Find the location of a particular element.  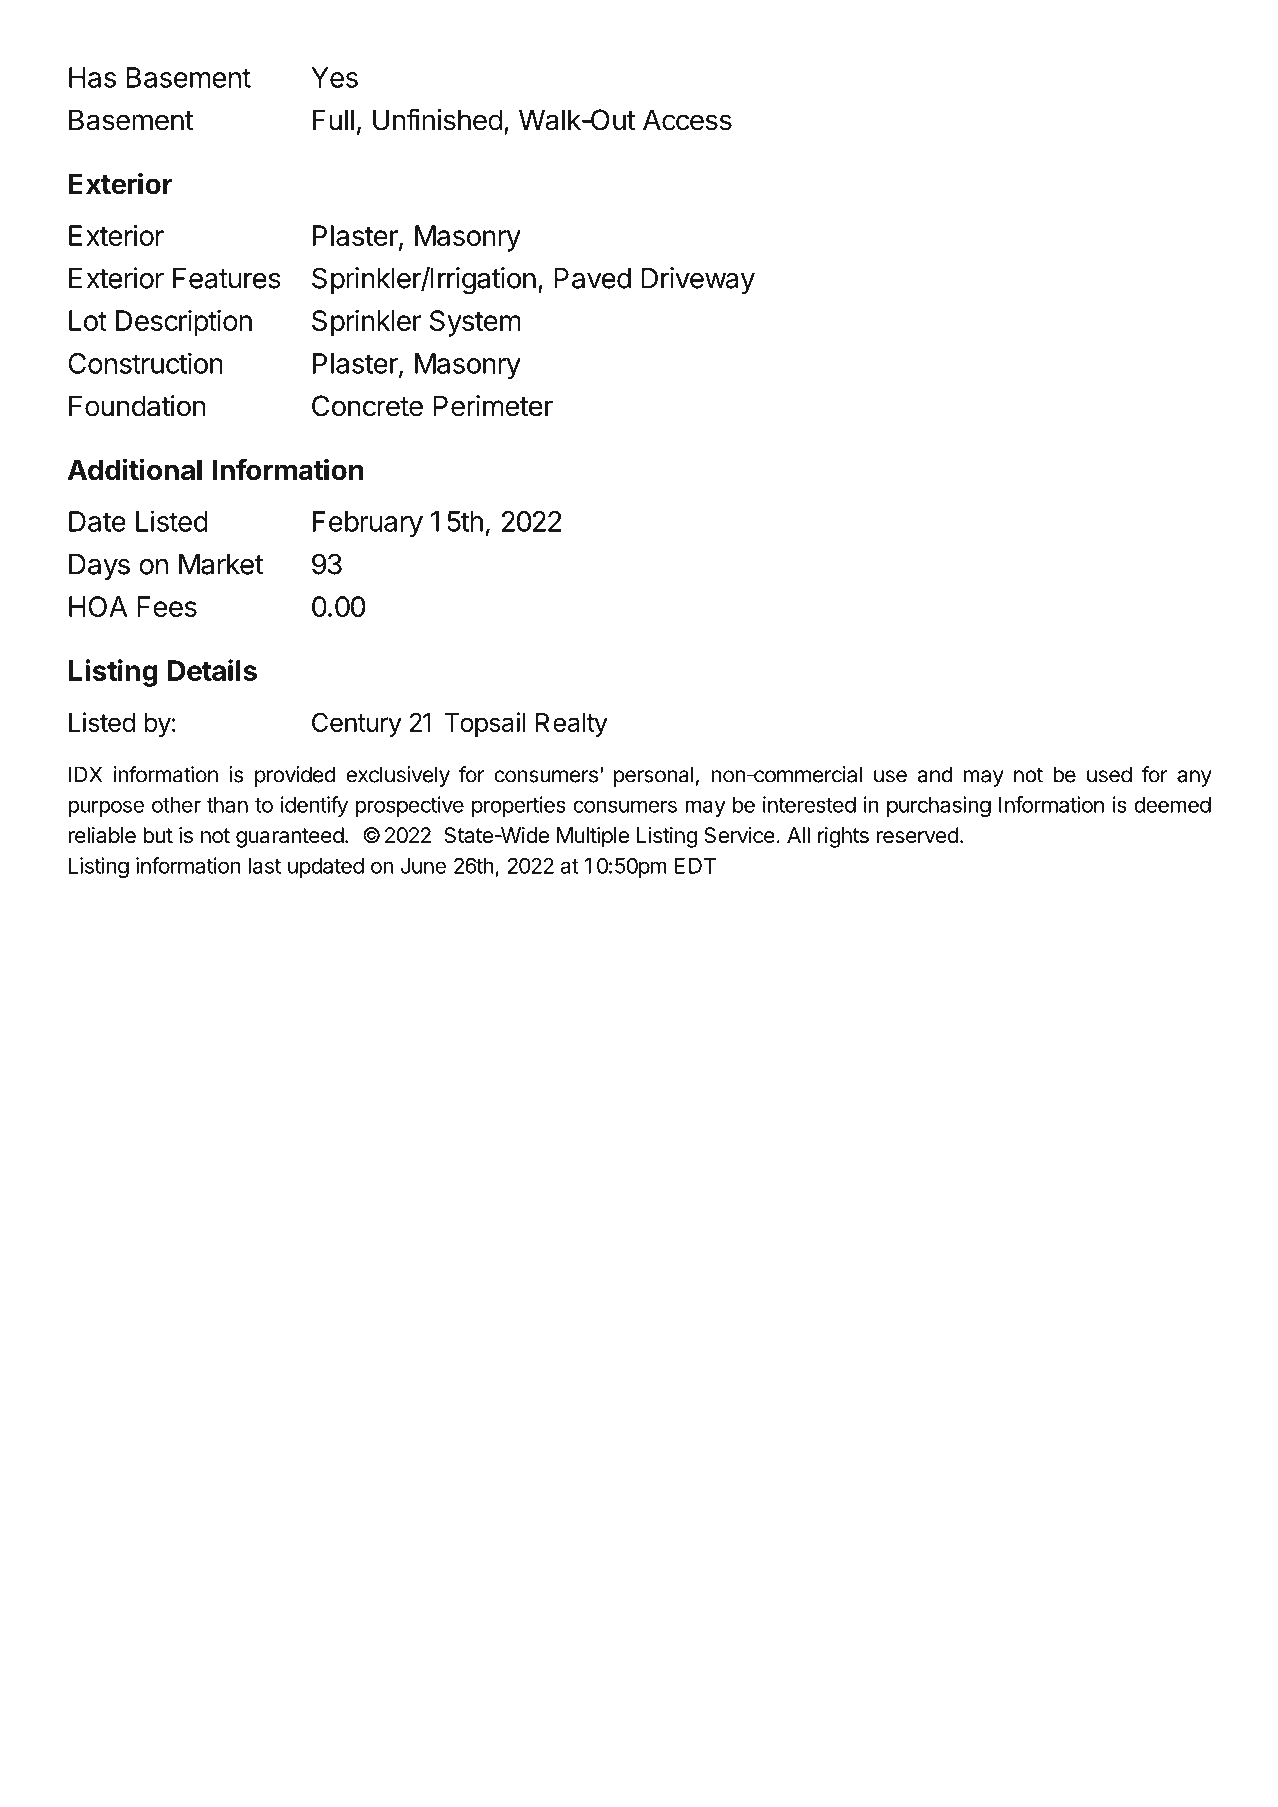

Full is located at coordinates (333, 119).
